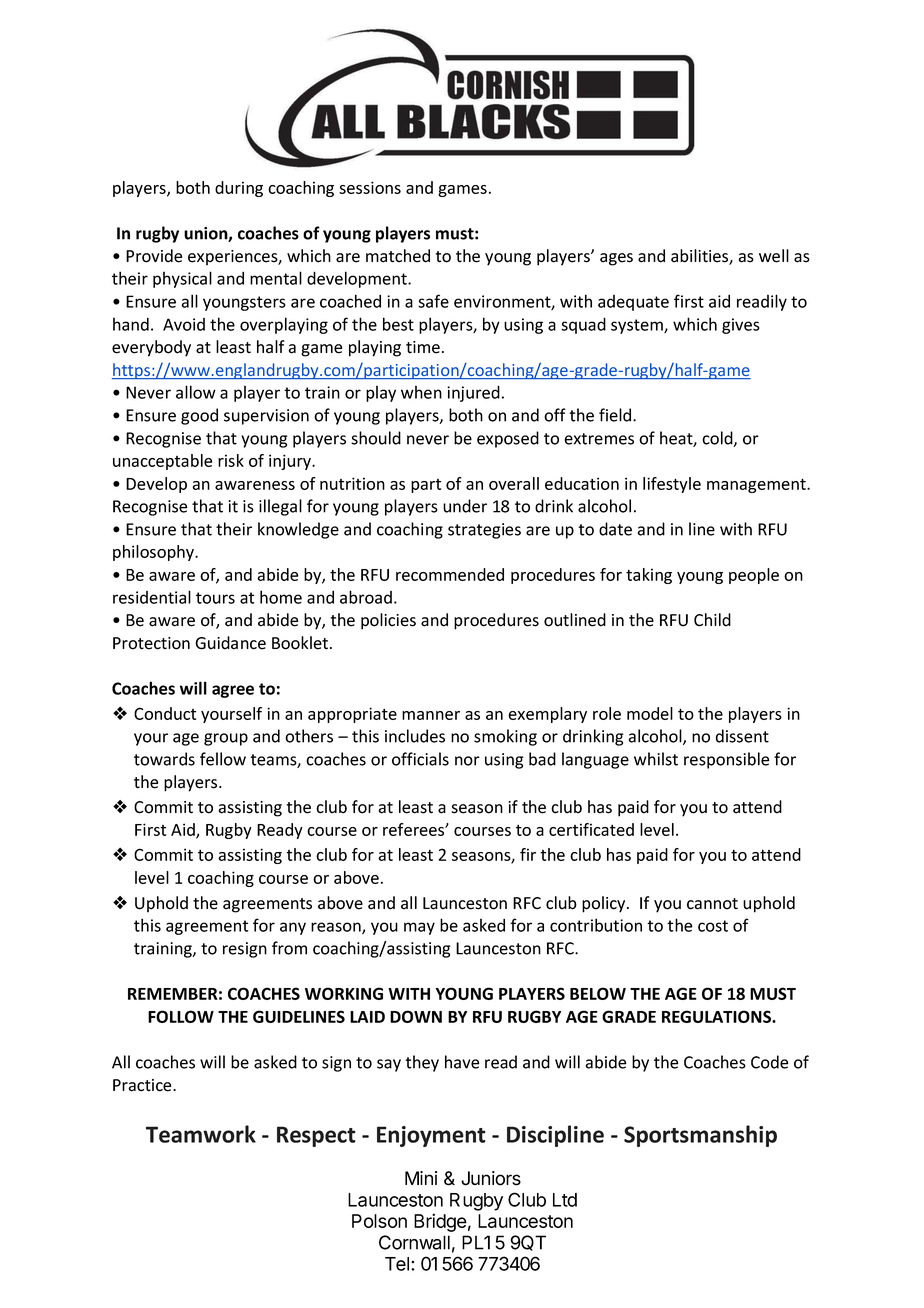 The image size is (924, 1308). I want to click on Sportsmanship, so click(700, 1136).
